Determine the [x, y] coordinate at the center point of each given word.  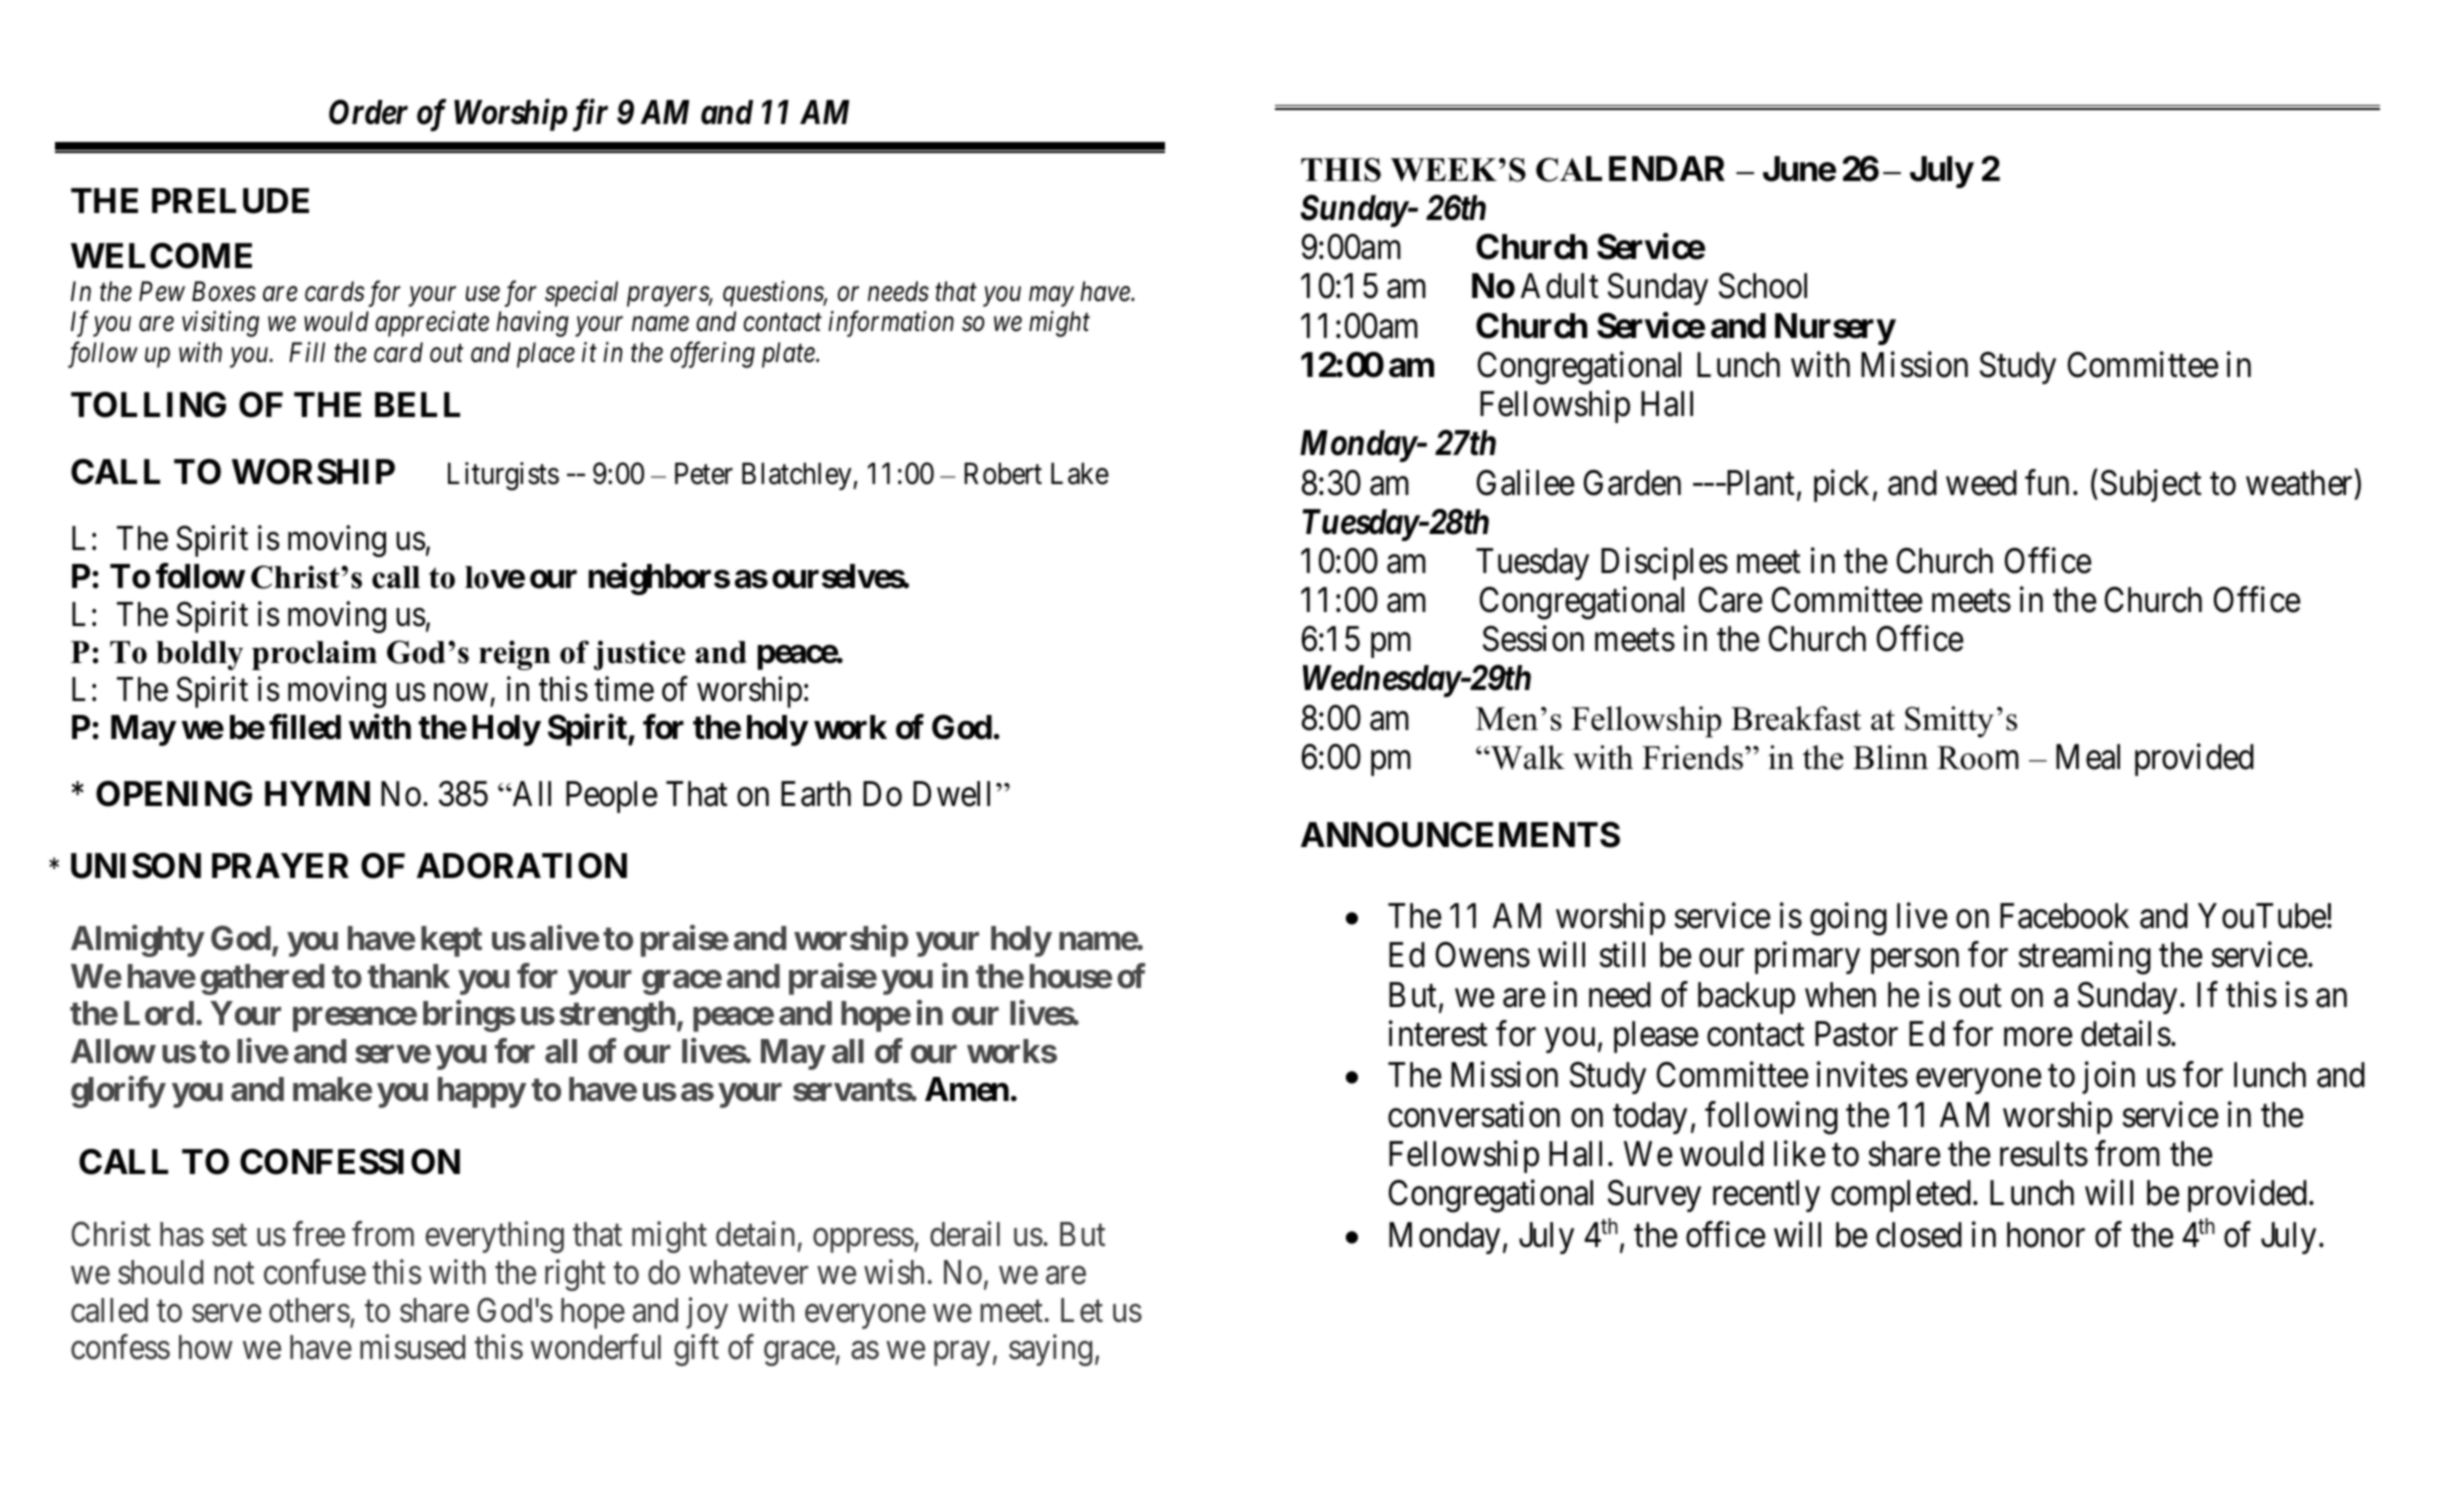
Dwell [955, 794]
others [309, 1310]
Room [1978, 758]
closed [1919, 1235]
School [1763, 286]
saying [1050, 1350]
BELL [417, 404]
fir [587, 115]
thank [409, 976]
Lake [1080, 473]
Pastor [1856, 1034]
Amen [967, 1089]
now [461, 693]
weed [1981, 483]
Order [368, 112]
